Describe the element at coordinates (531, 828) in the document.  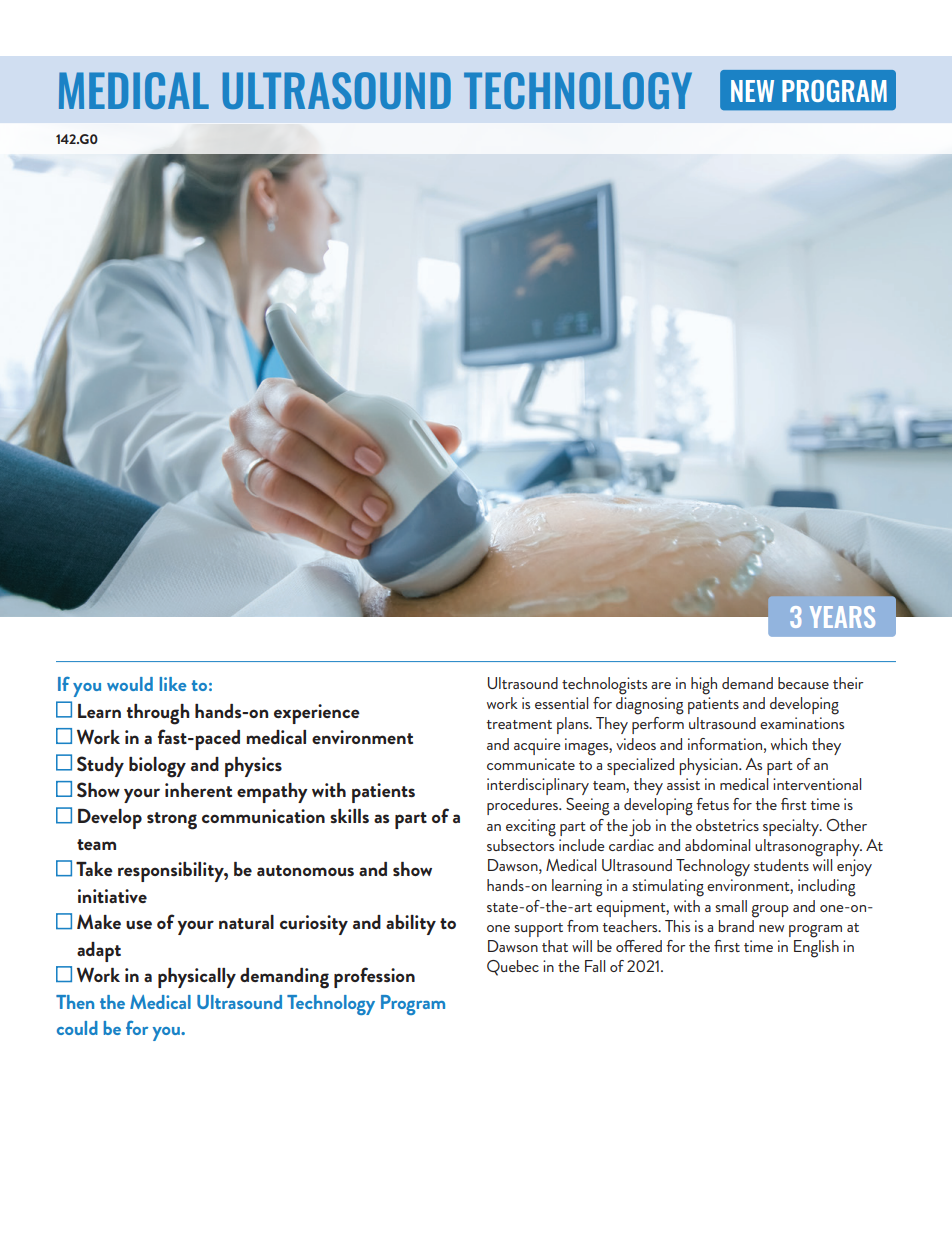
I see `exciting` at that location.
